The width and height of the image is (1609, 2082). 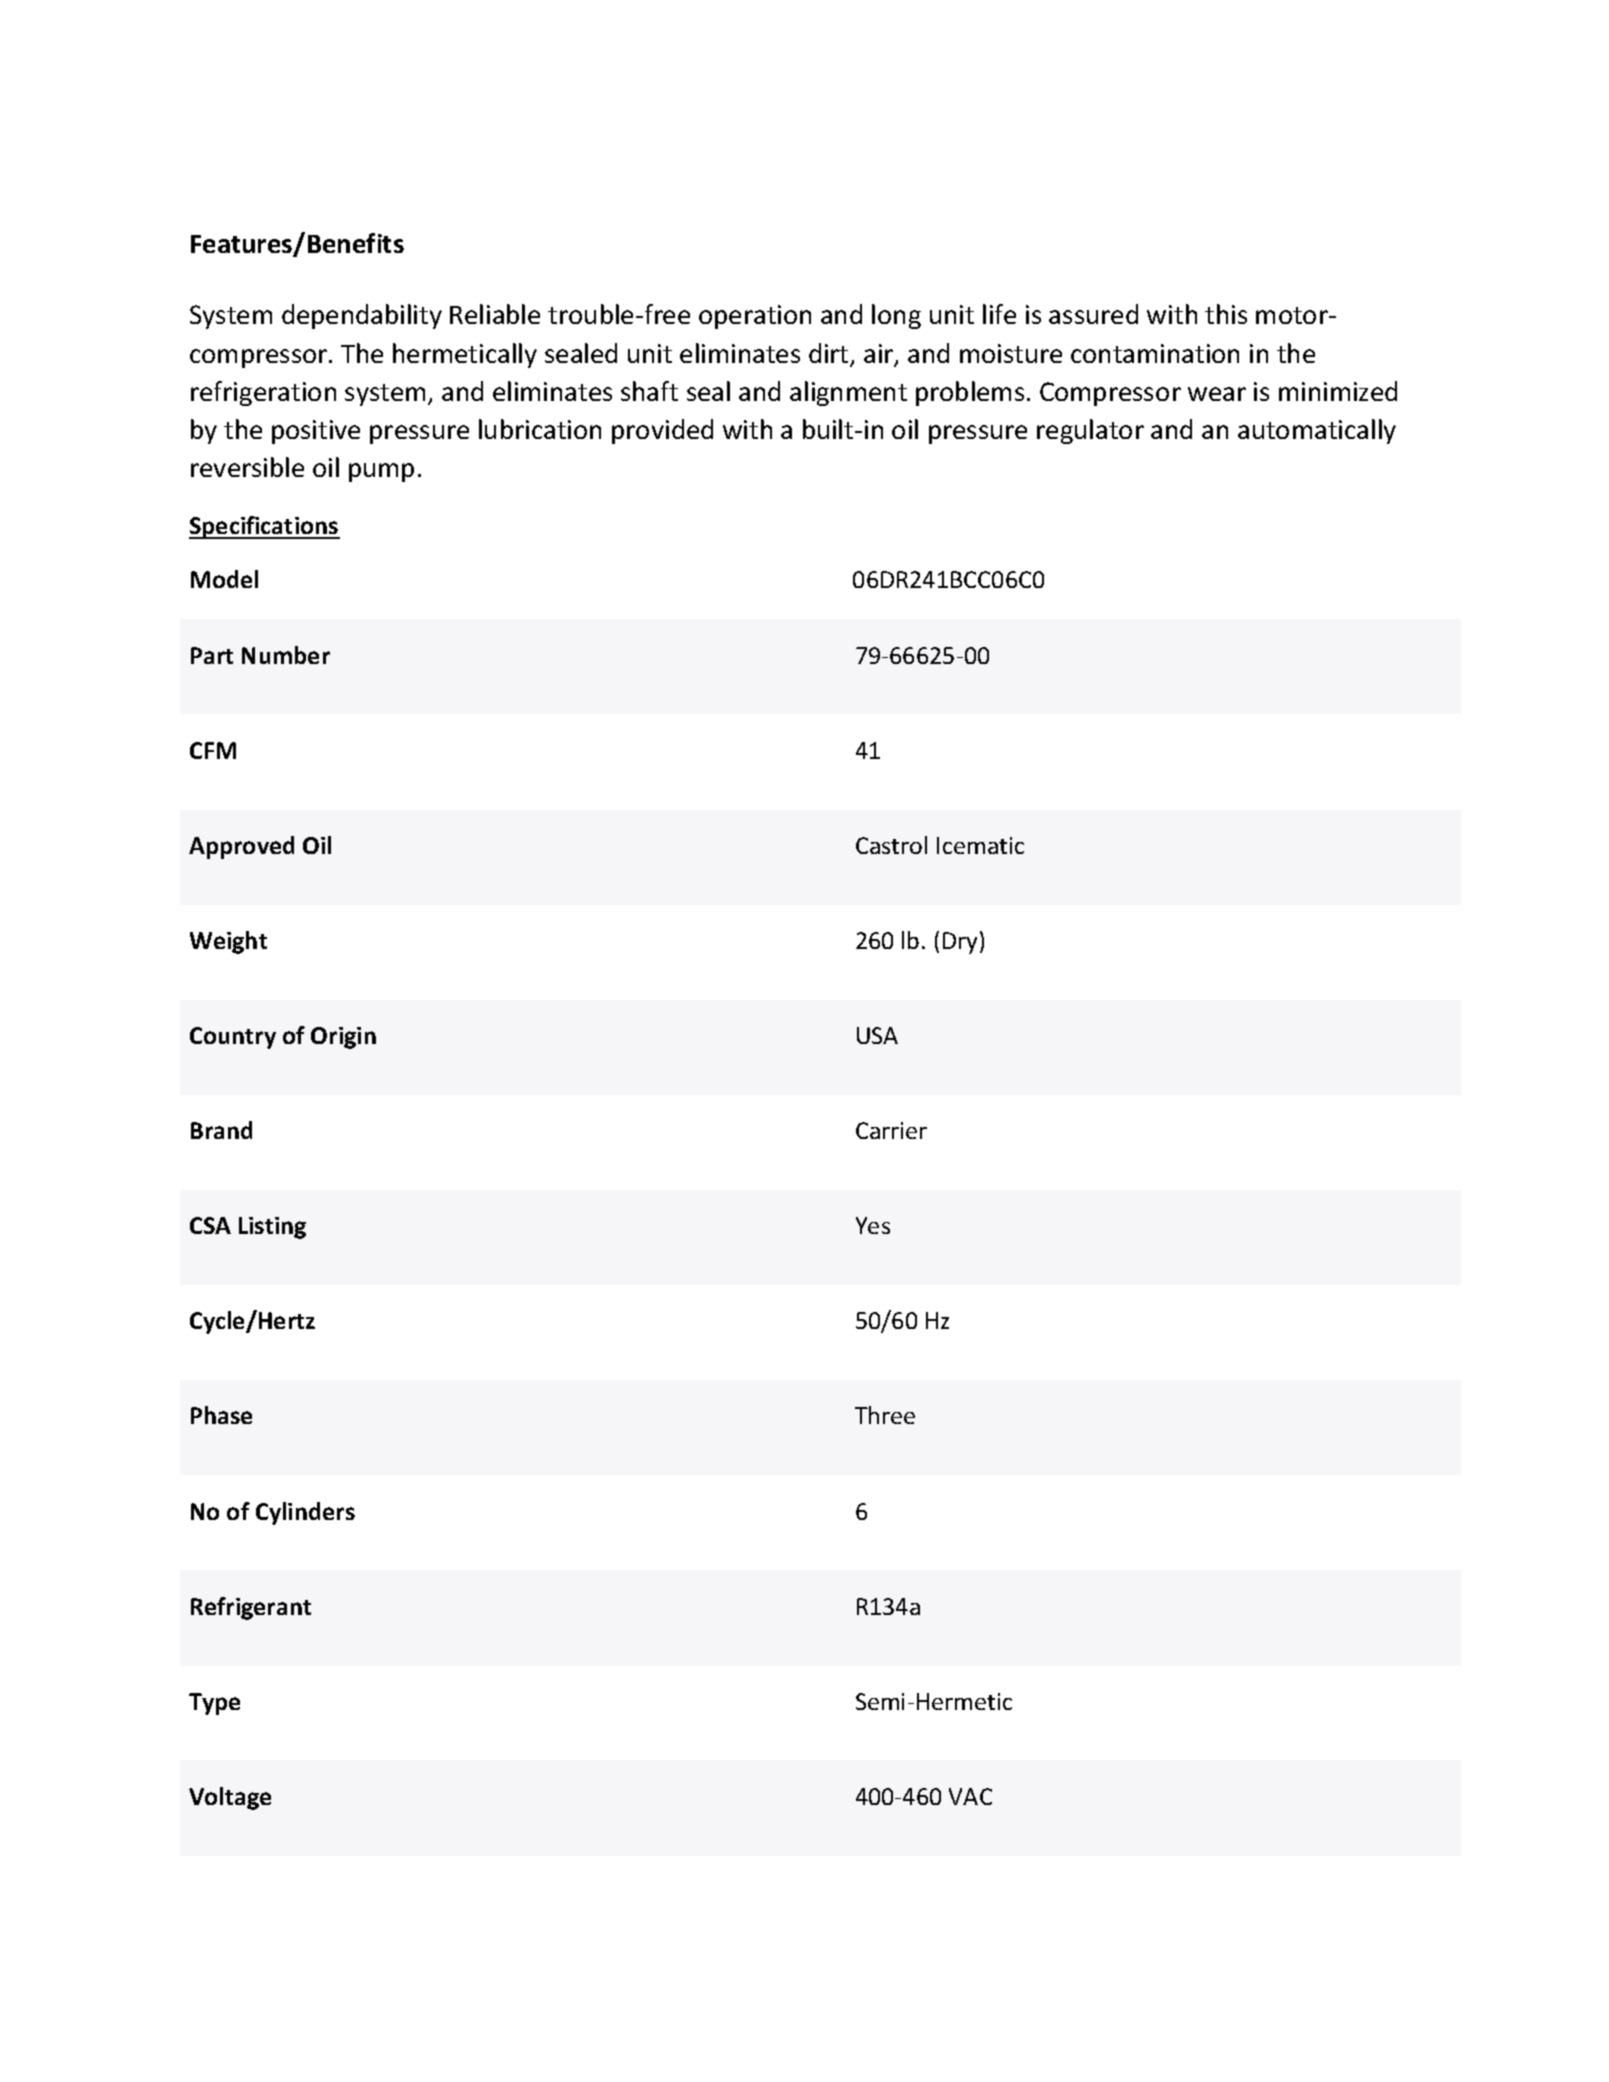 What do you see at coordinates (1155, 353) in the image?
I see `contamination` at bounding box center [1155, 353].
